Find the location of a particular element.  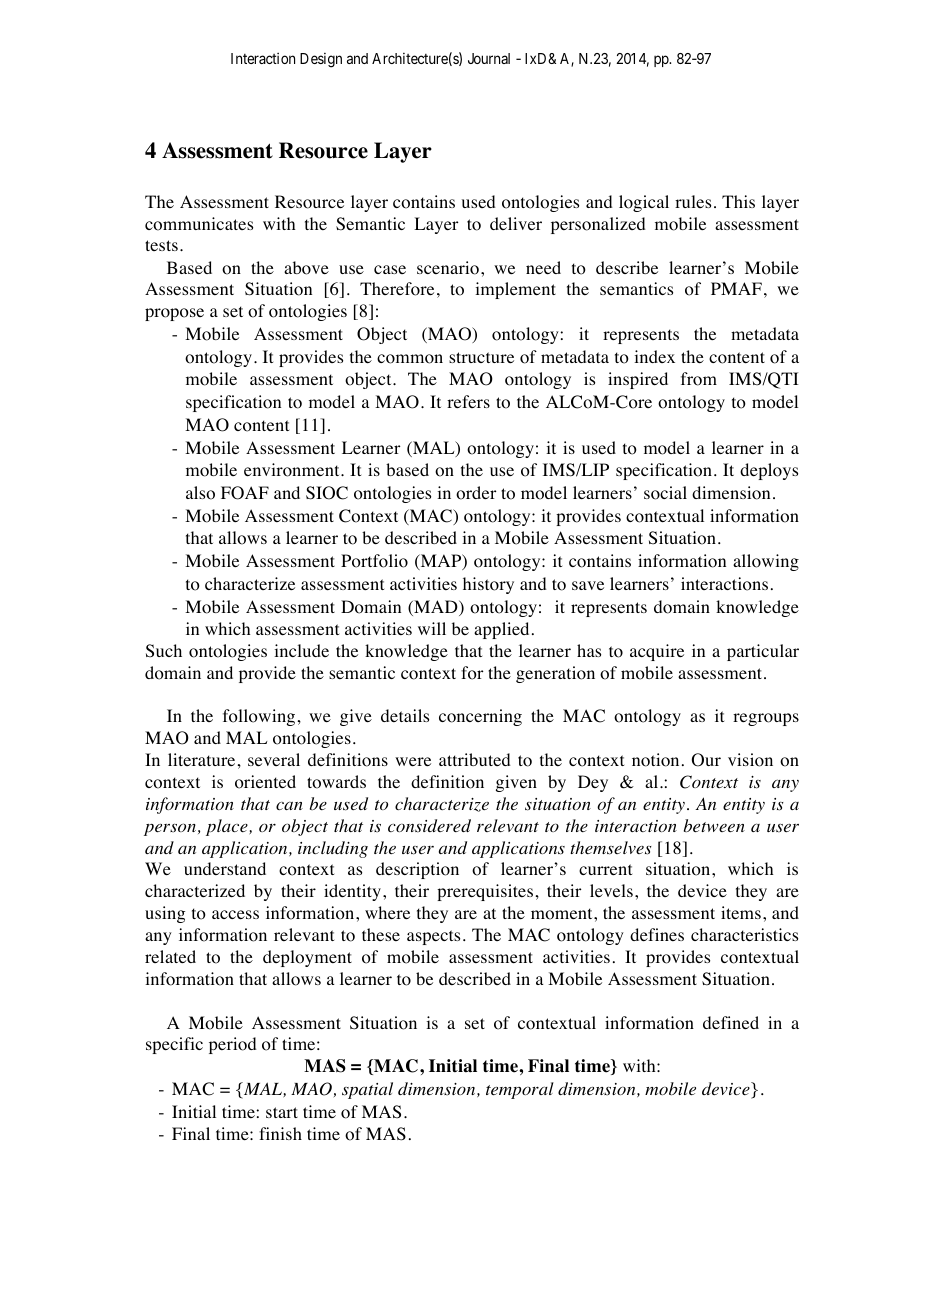

literature is located at coordinates (201, 759).
